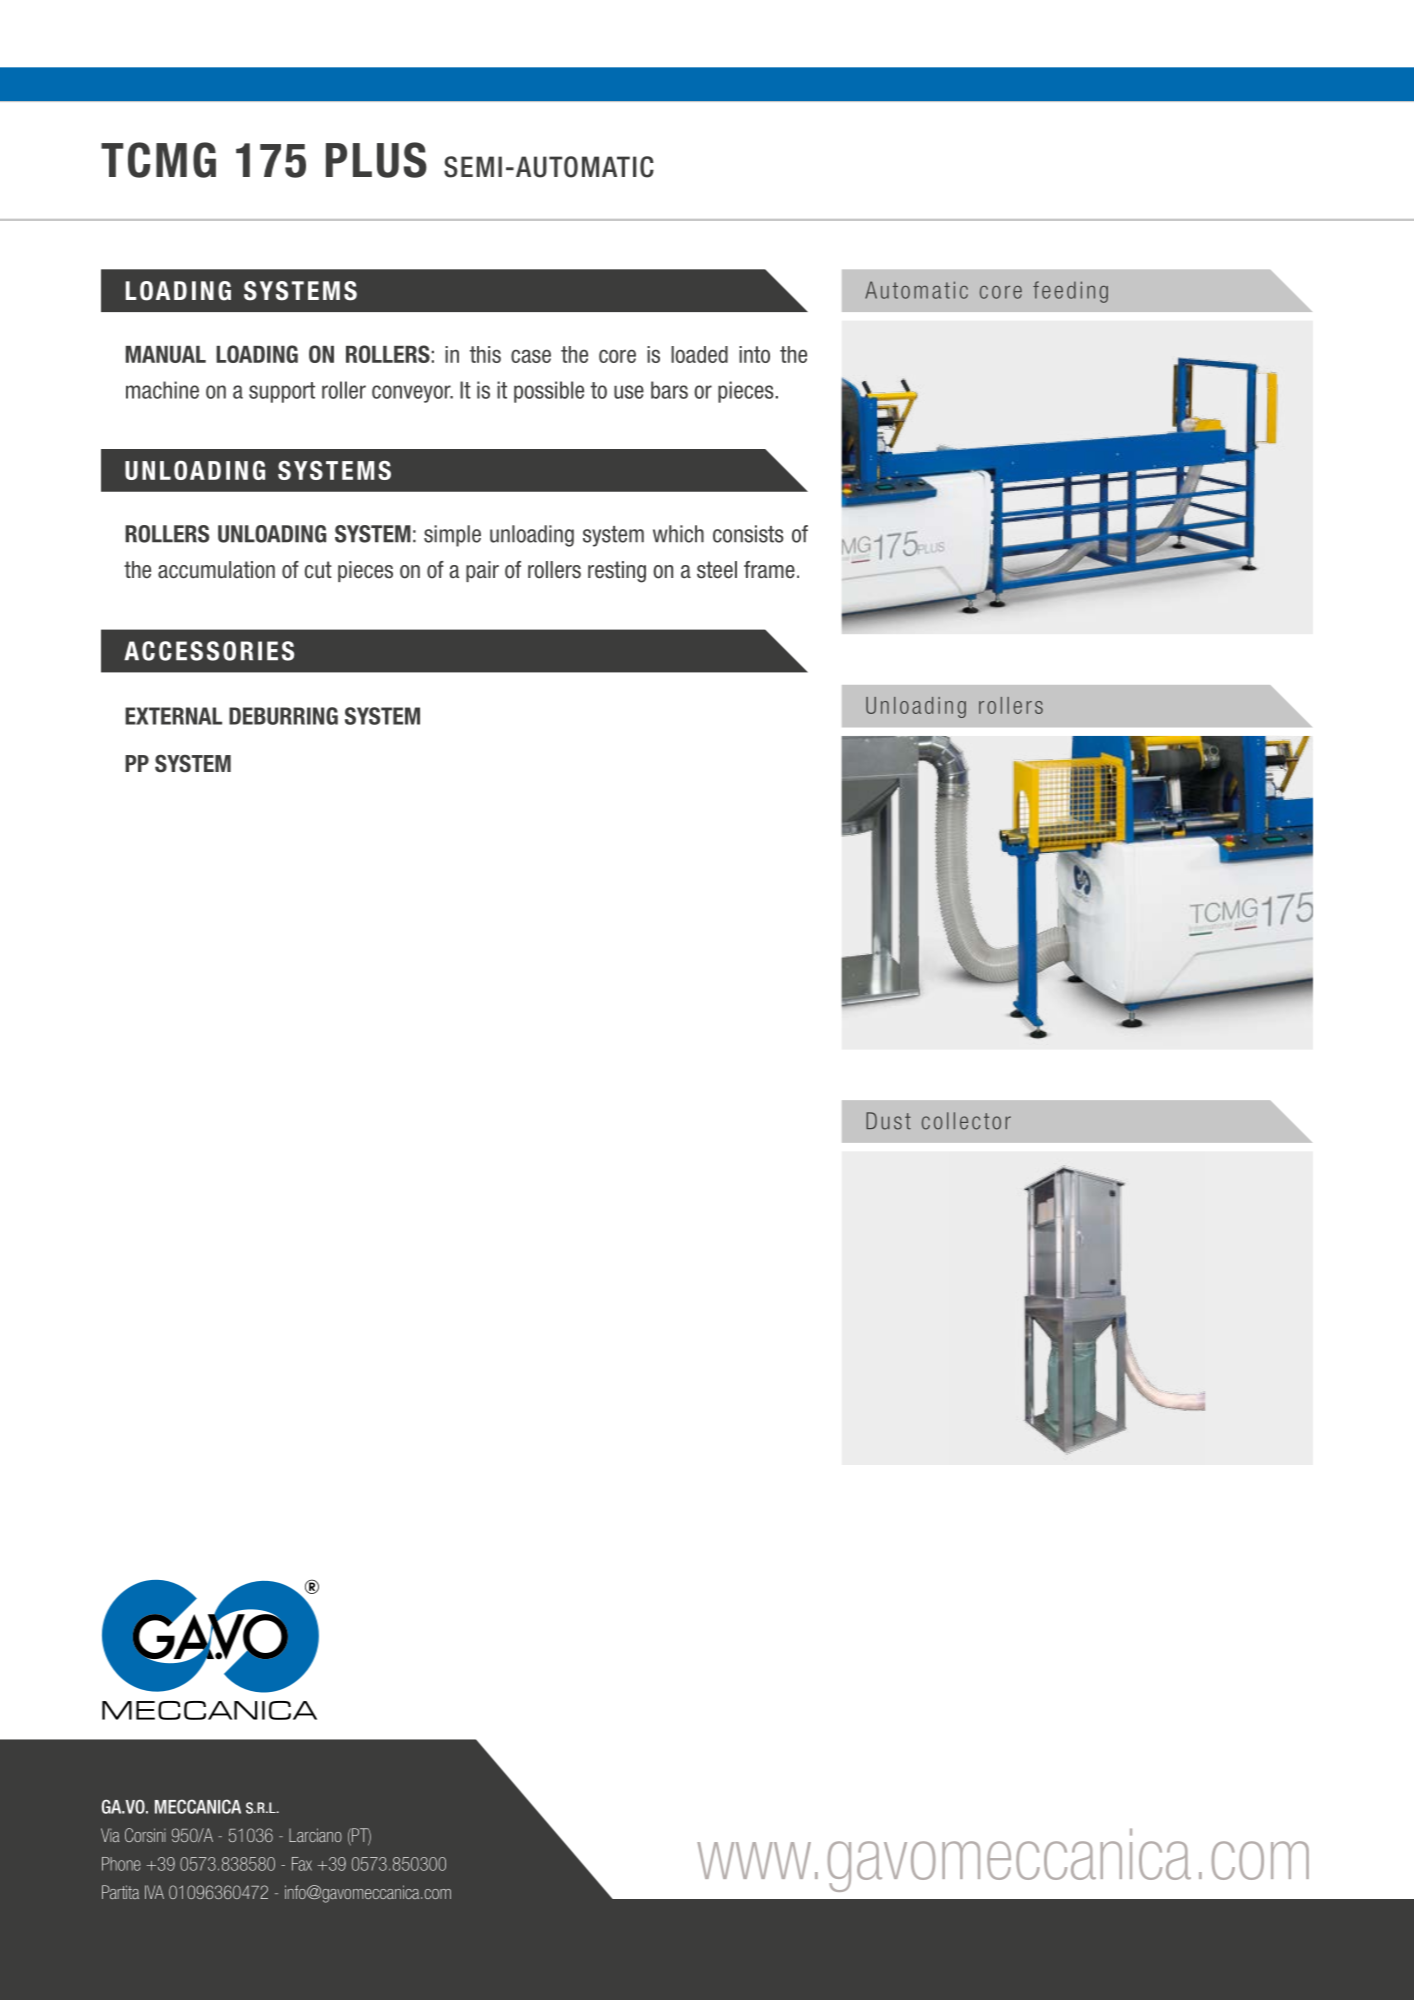 Image resolution: width=1414 pixels, height=2000 pixels. Describe the element at coordinates (617, 572) in the document. I see `resting` at that location.
